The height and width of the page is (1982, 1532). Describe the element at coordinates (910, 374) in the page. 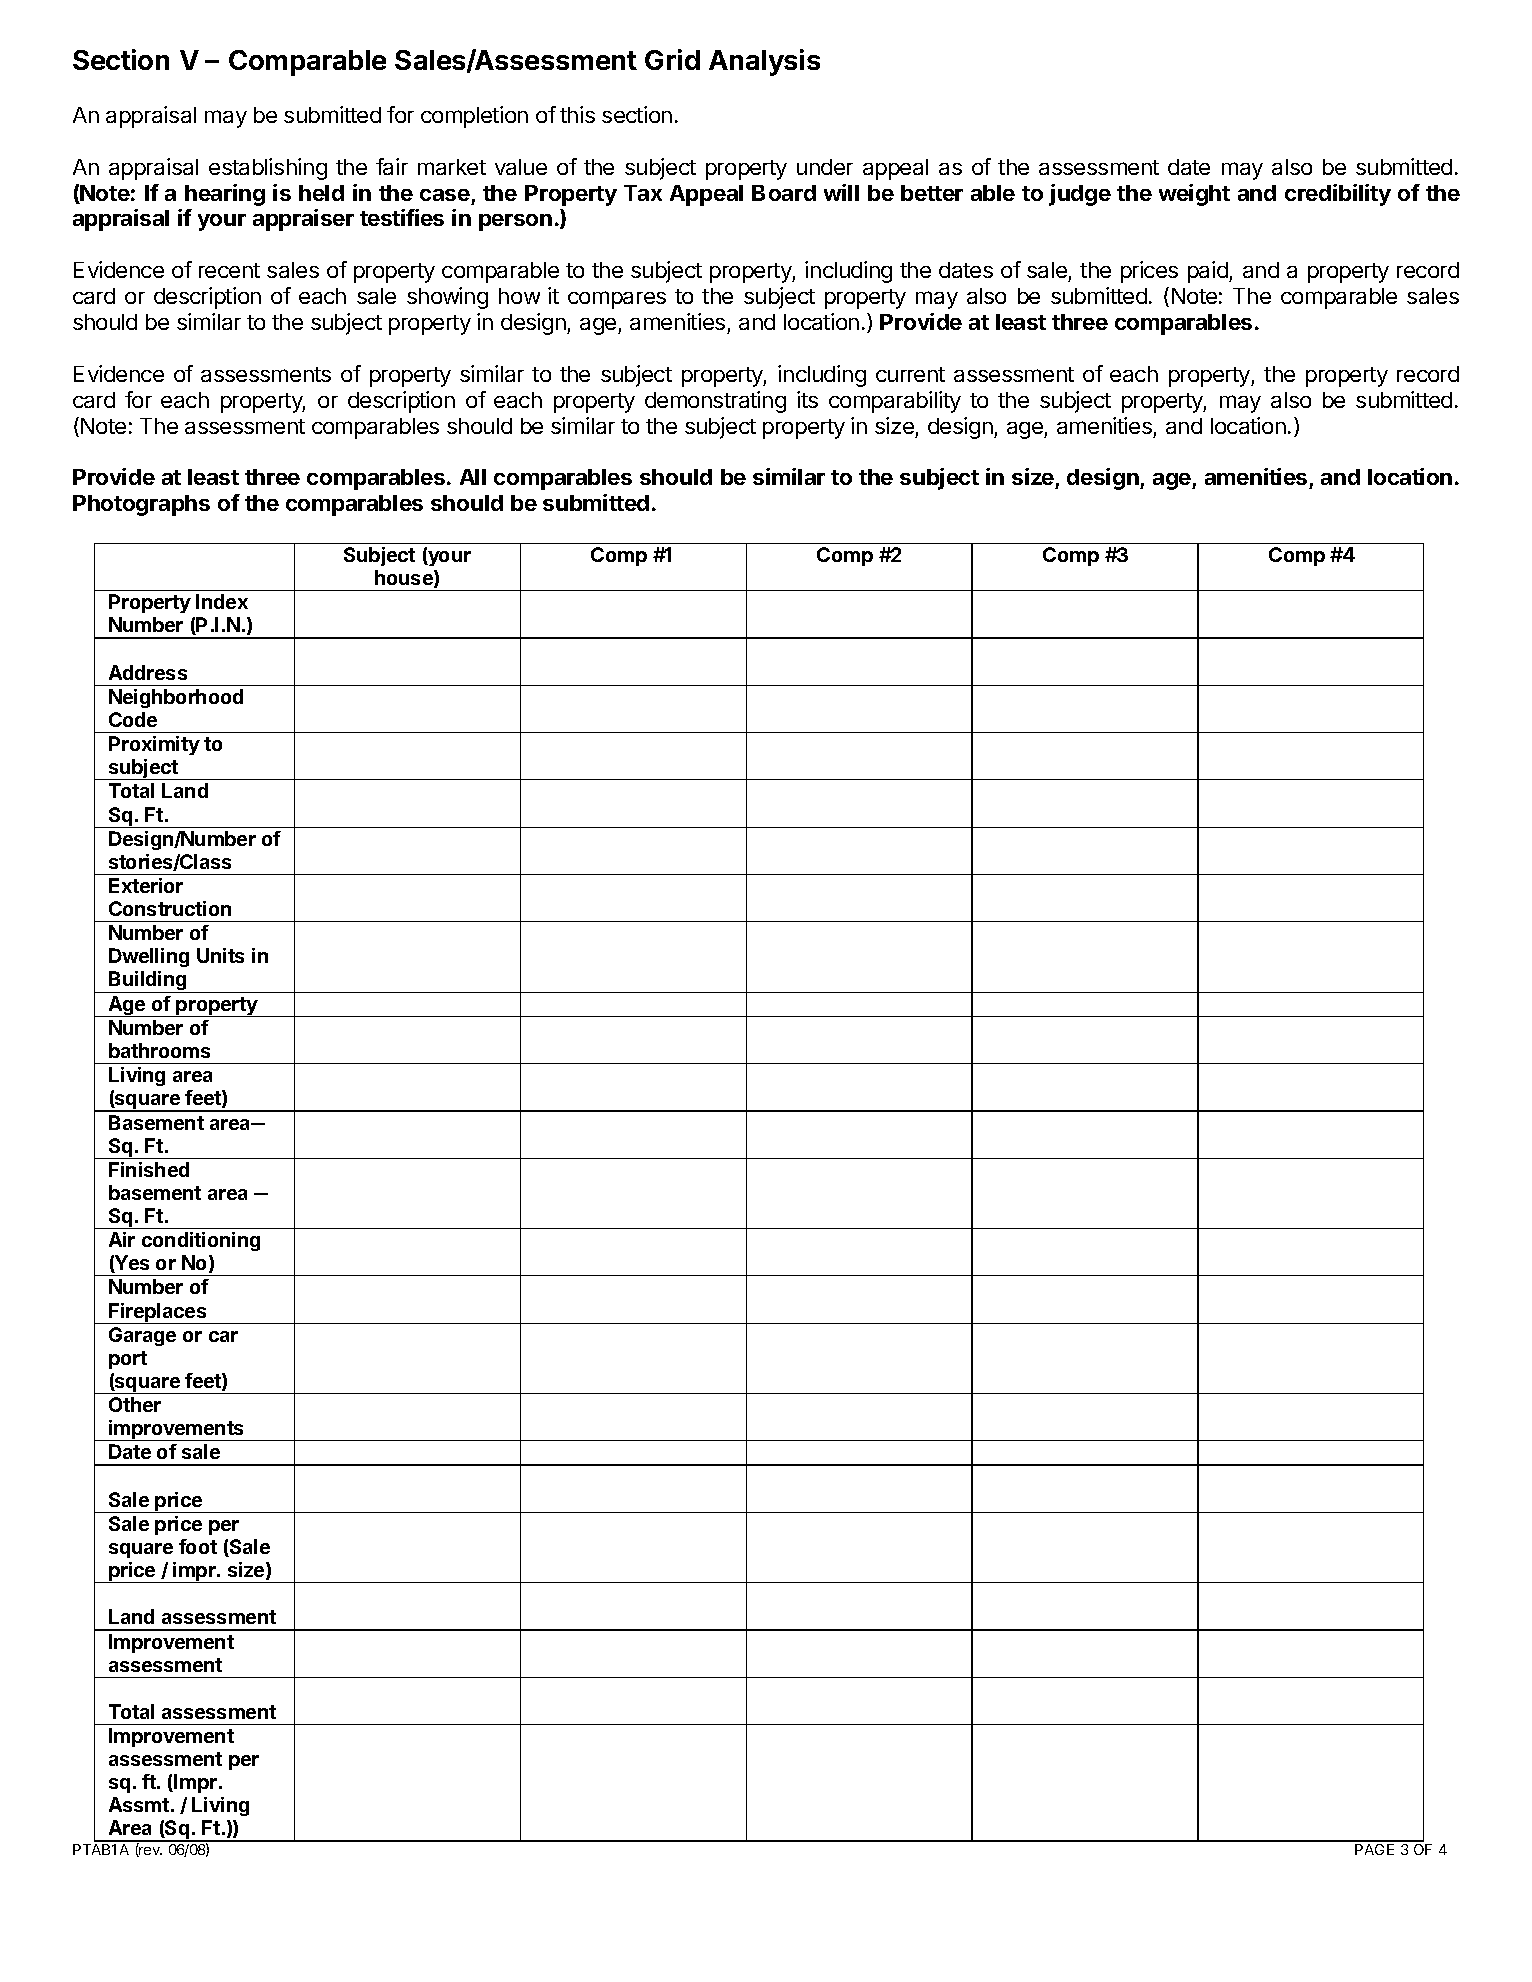

I see `current` at that location.
